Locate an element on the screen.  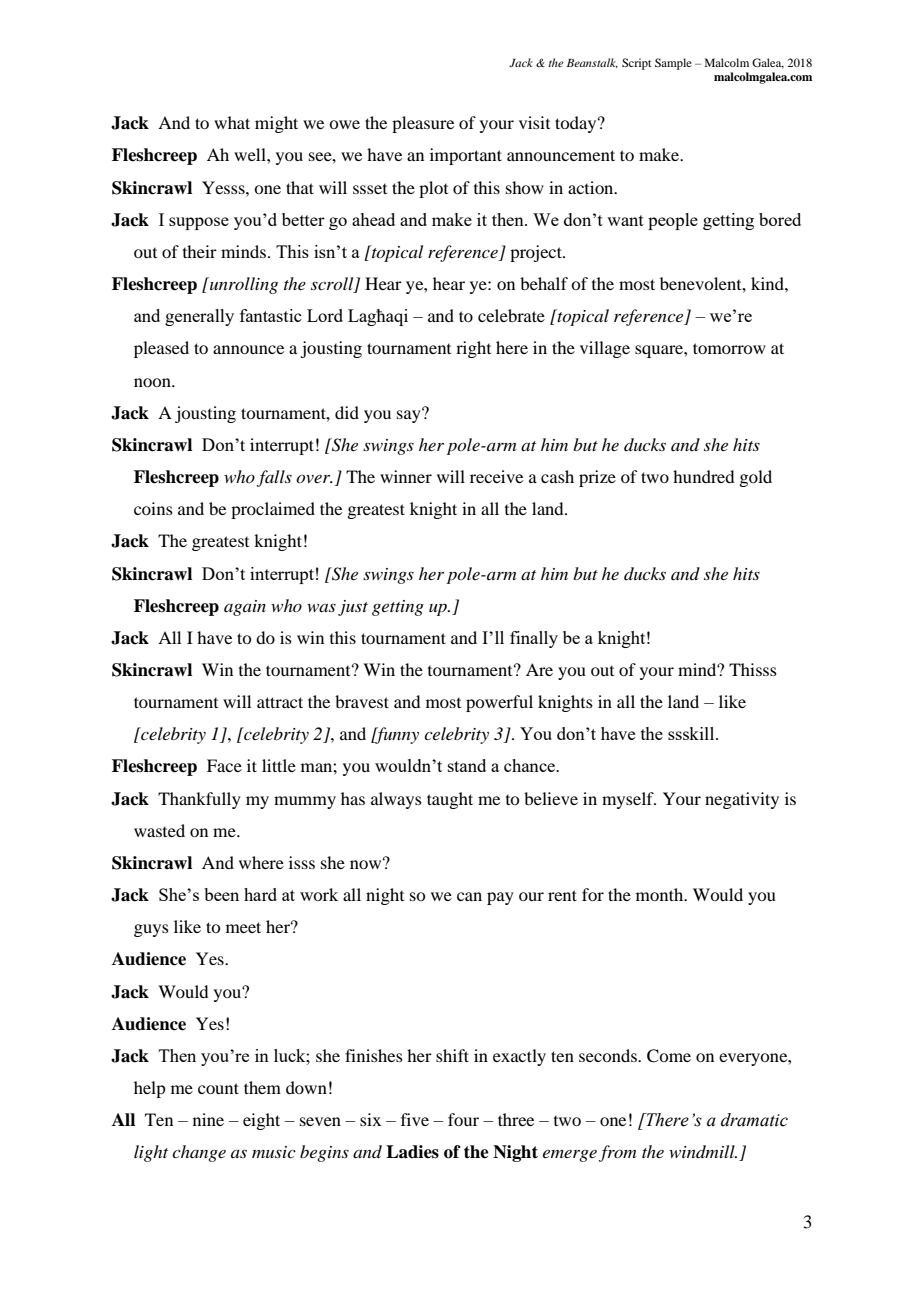
generally is located at coordinates (199, 317).
